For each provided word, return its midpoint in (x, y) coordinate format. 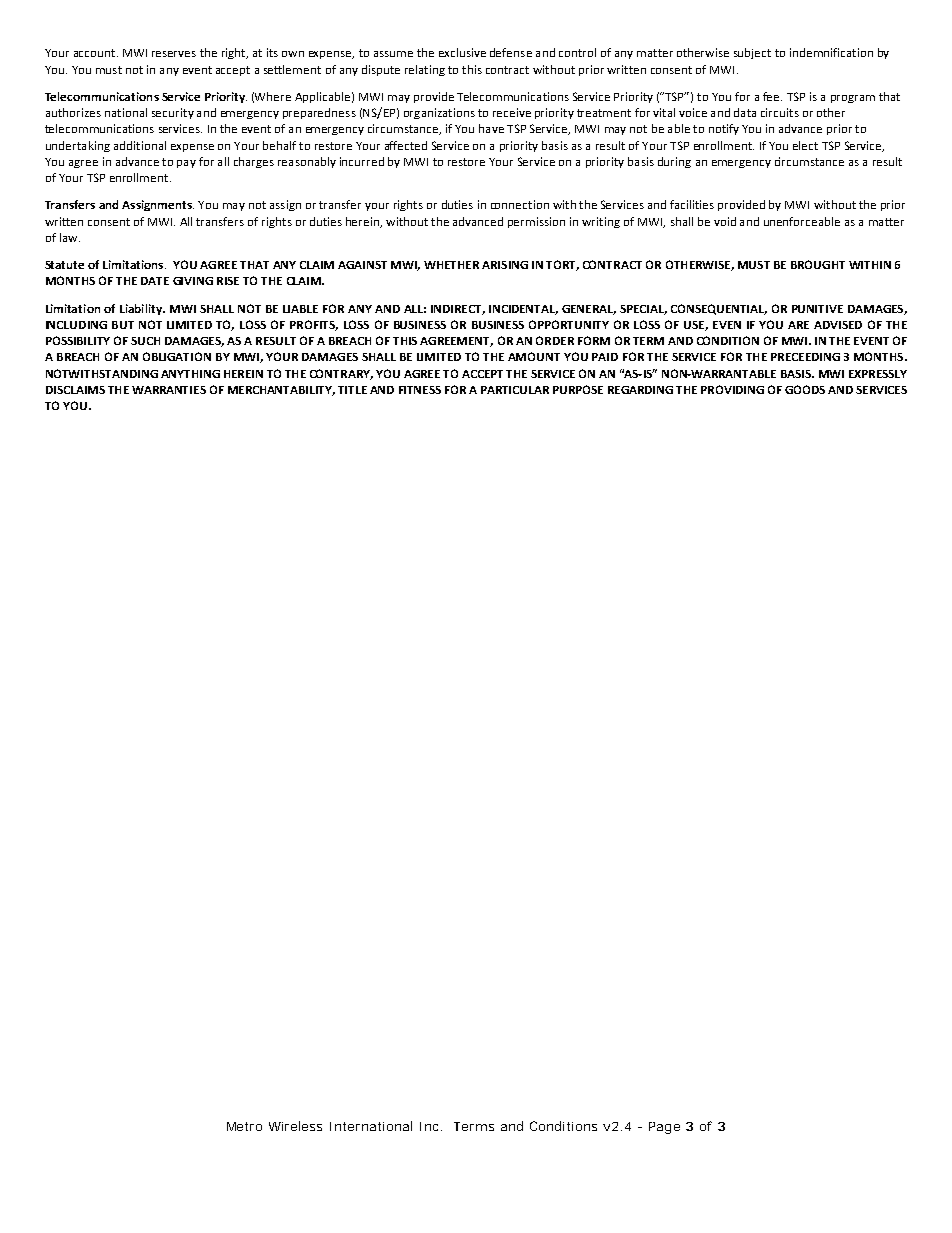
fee (772, 96)
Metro (244, 1126)
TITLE (352, 390)
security (173, 113)
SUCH (145, 341)
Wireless (295, 1126)
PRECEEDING (805, 357)
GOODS (805, 389)
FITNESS (420, 390)
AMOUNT (534, 356)
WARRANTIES (169, 390)
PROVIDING (732, 389)
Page (664, 1128)
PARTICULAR (515, 390)
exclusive (462, 52)
